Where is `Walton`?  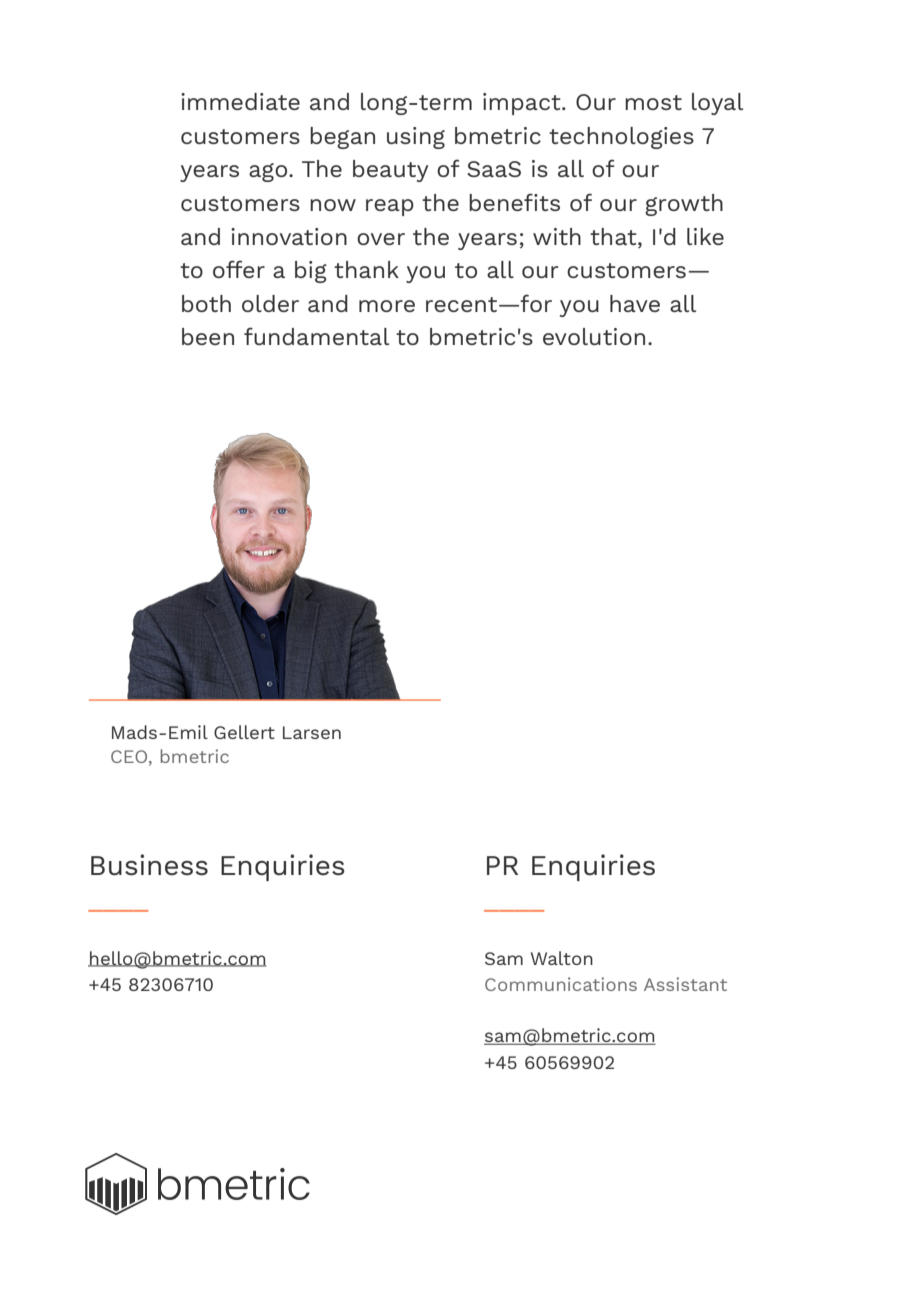 Walton is located at coordinates (562, 958).
